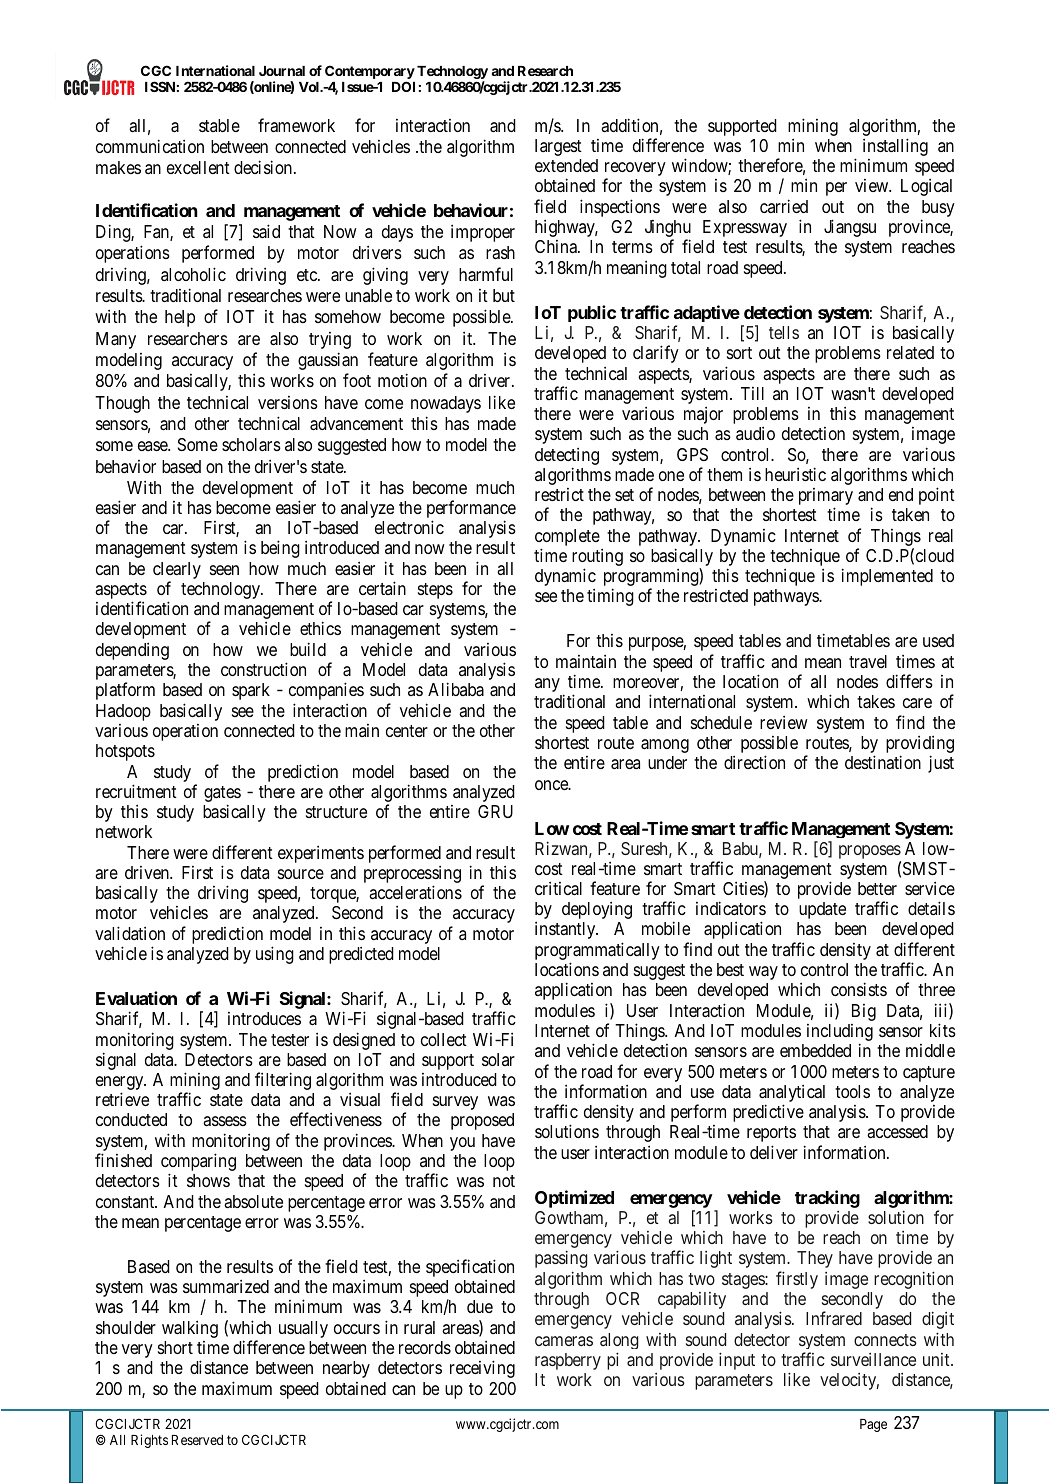 This screenshot has height=1484, width=1049. I want to click on instantly, so click(566, 930).
